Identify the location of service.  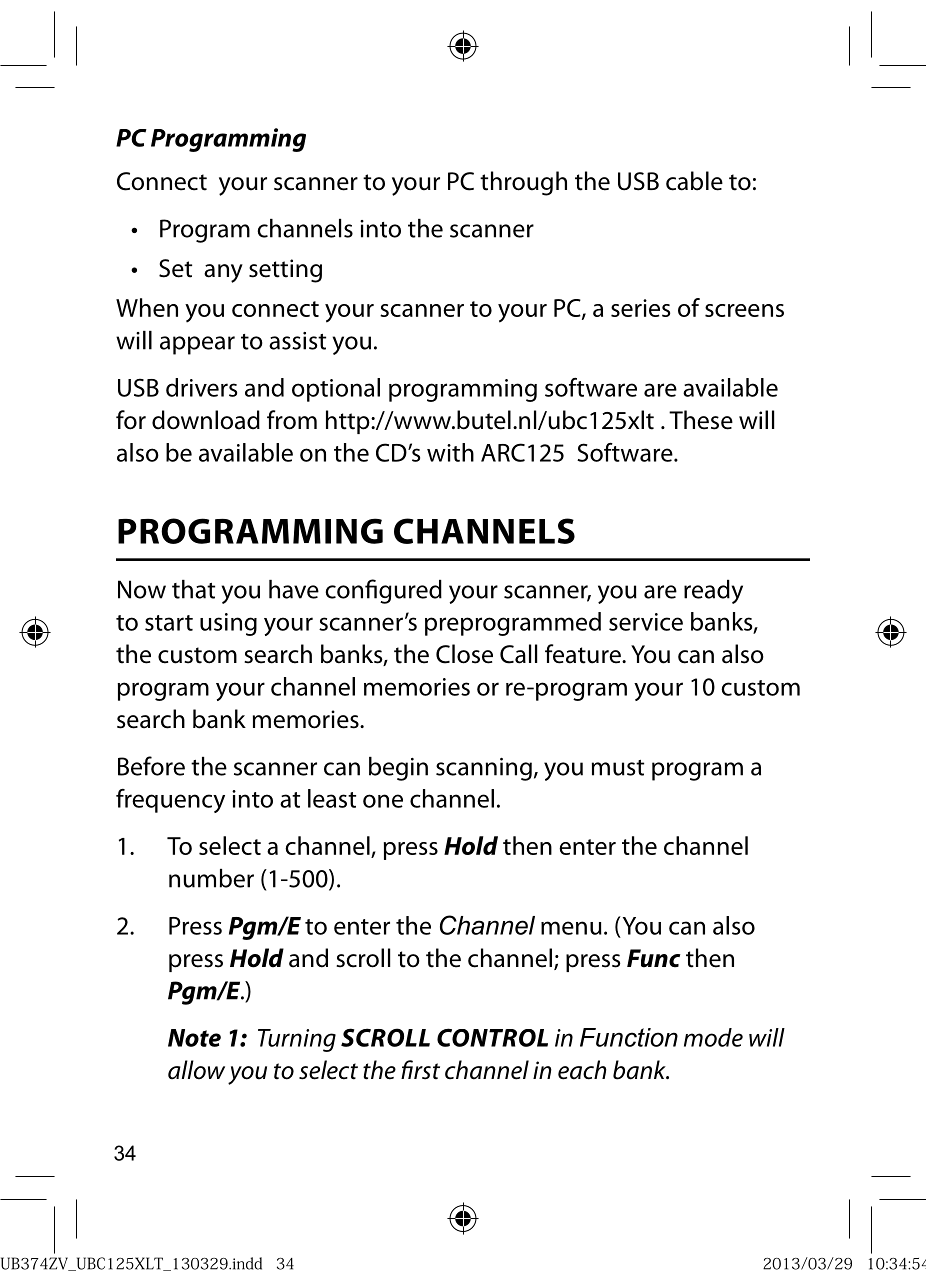
(646, 622).
